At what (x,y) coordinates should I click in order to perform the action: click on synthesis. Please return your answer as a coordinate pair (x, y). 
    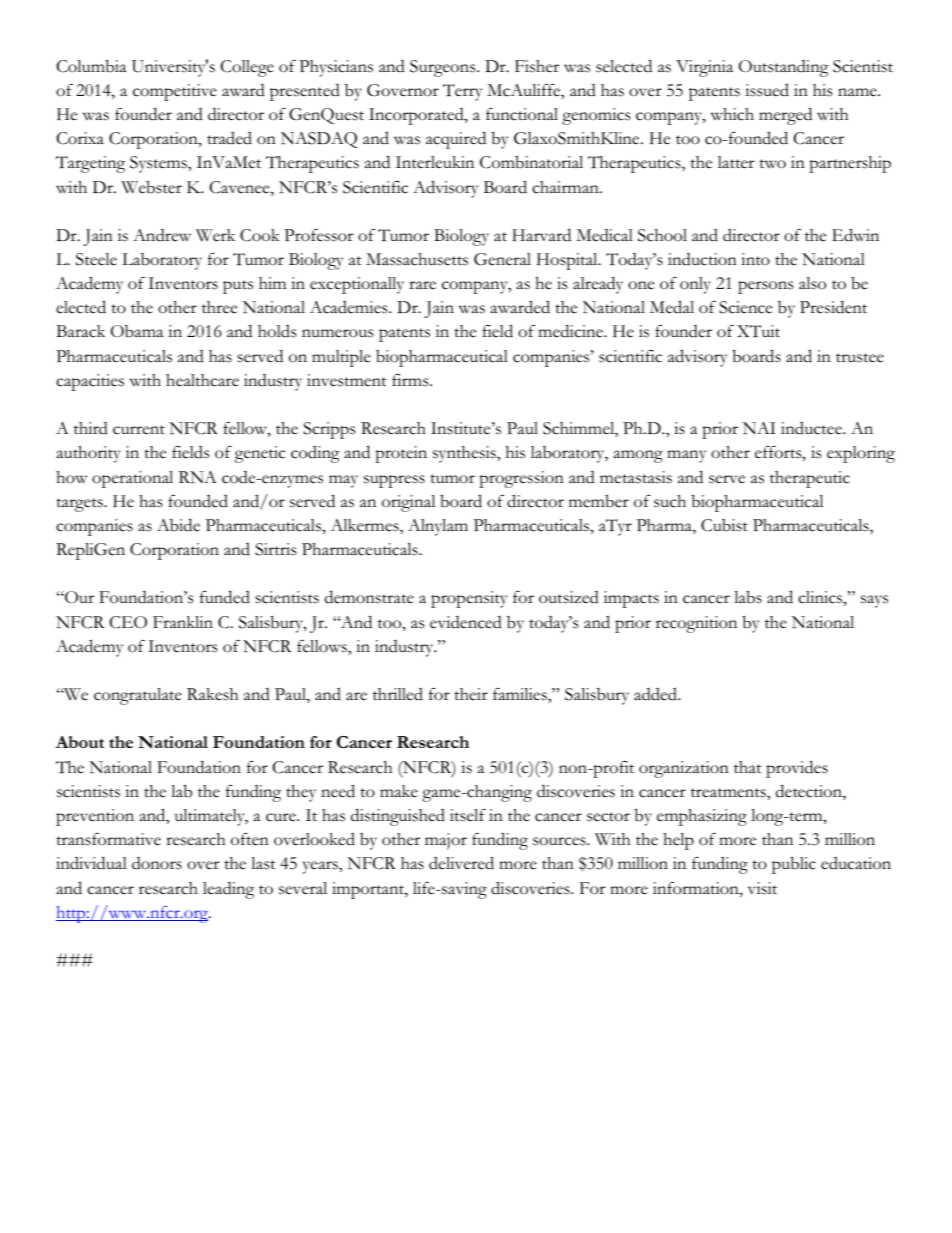
    Looking at the image, I should click on (465, 454).
